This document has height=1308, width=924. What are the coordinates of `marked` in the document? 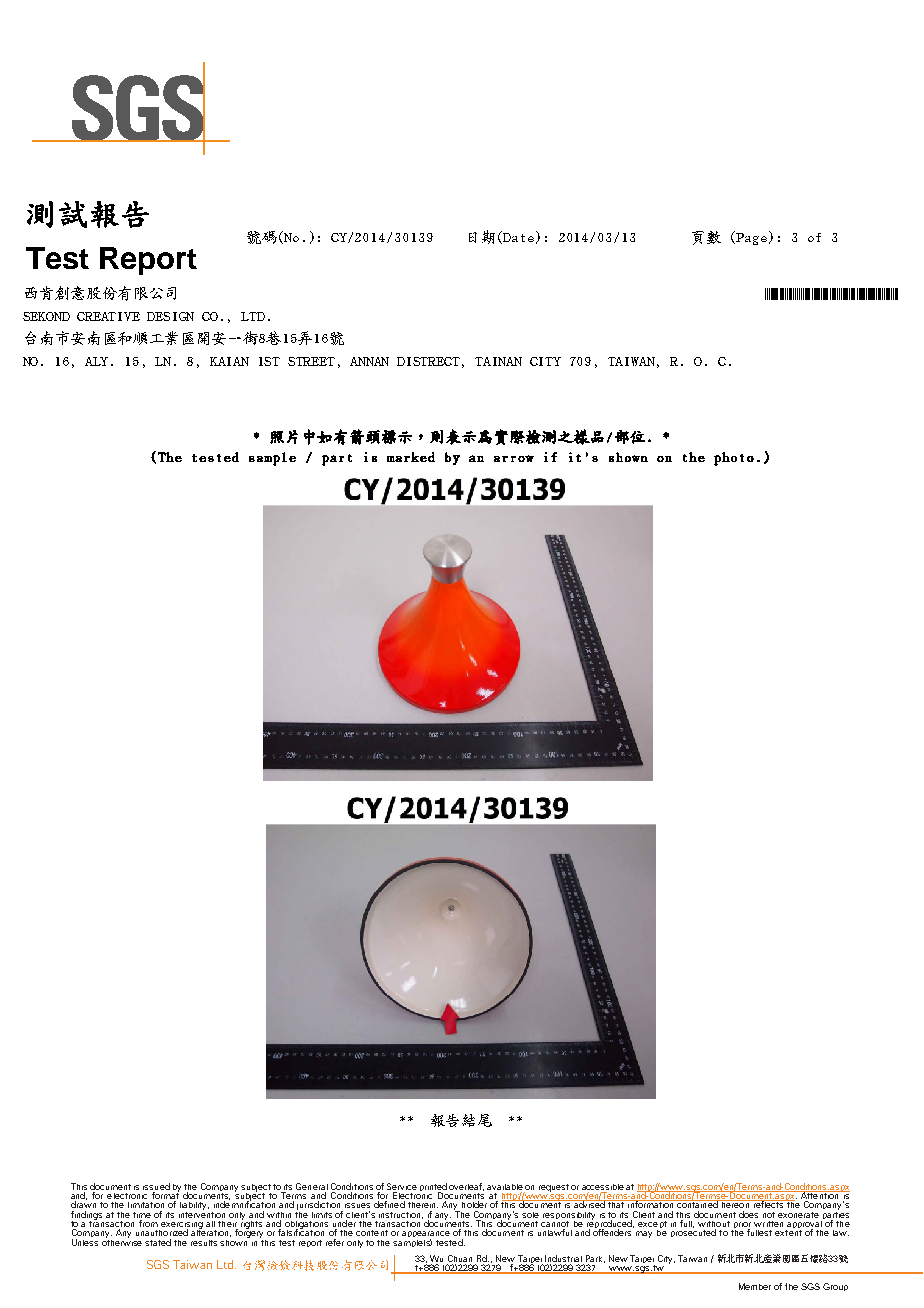 It's located at (411, 457).
